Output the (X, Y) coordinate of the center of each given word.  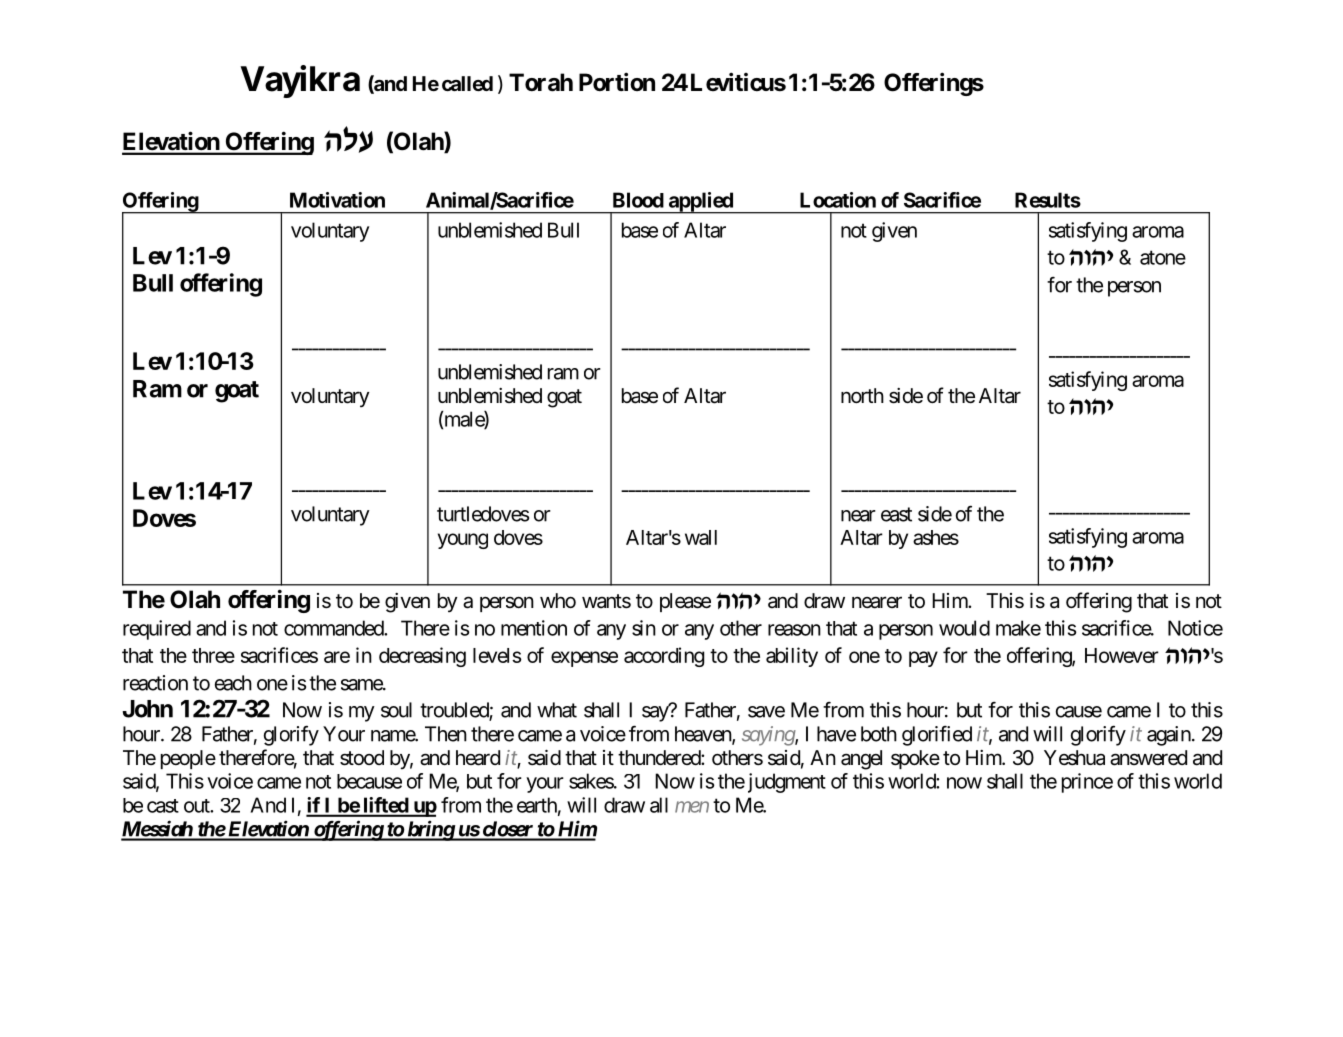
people (188, 759)
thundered (660, 758)
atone (1163, 257)
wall (701, 537)
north (862, 395)
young (463, 541)
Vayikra (300, 81)
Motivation (337, 200)
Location (838, 200)
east (896, 514)
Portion (617, 81)
